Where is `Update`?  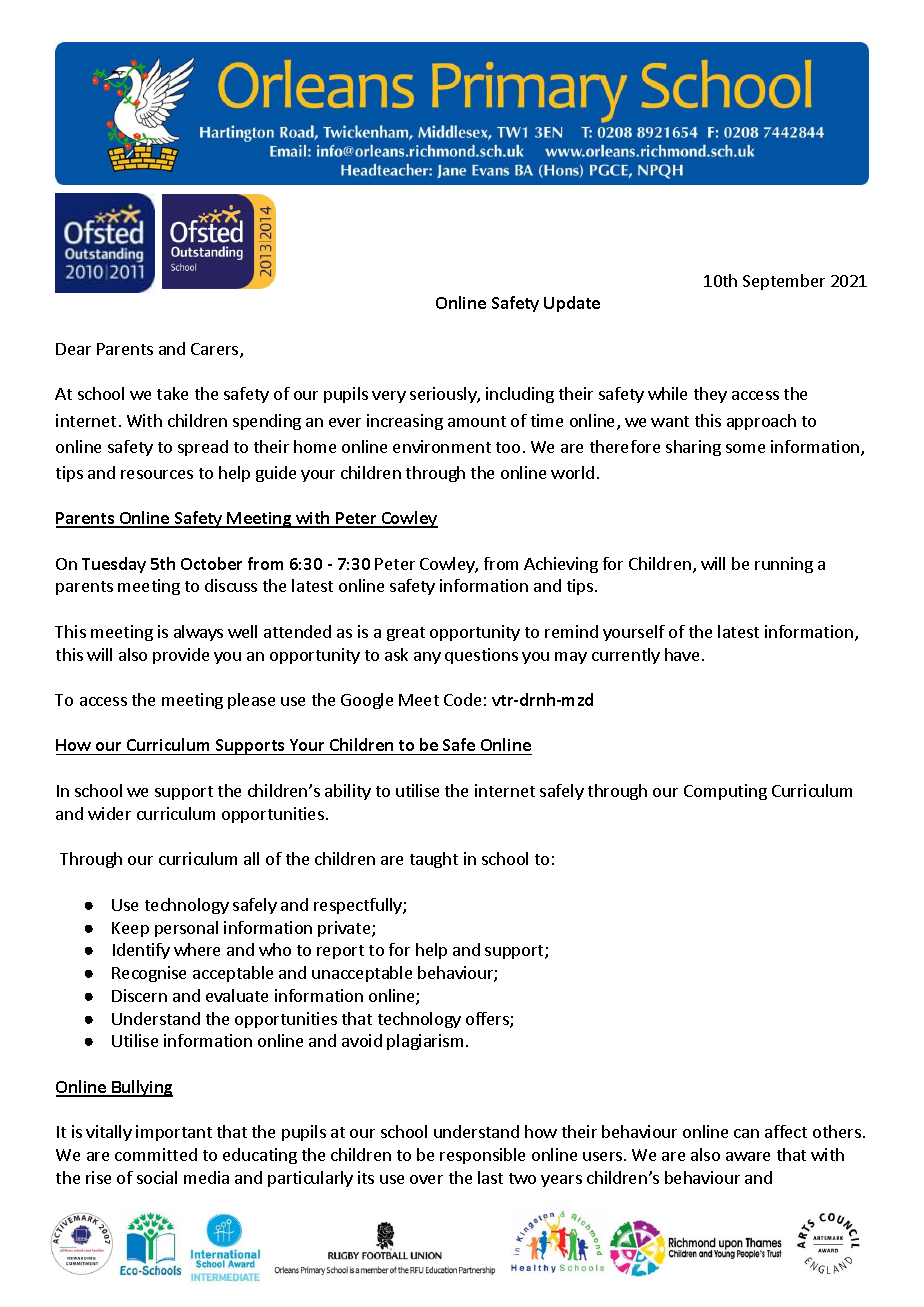
Update is located at coordinates (572, 304).
